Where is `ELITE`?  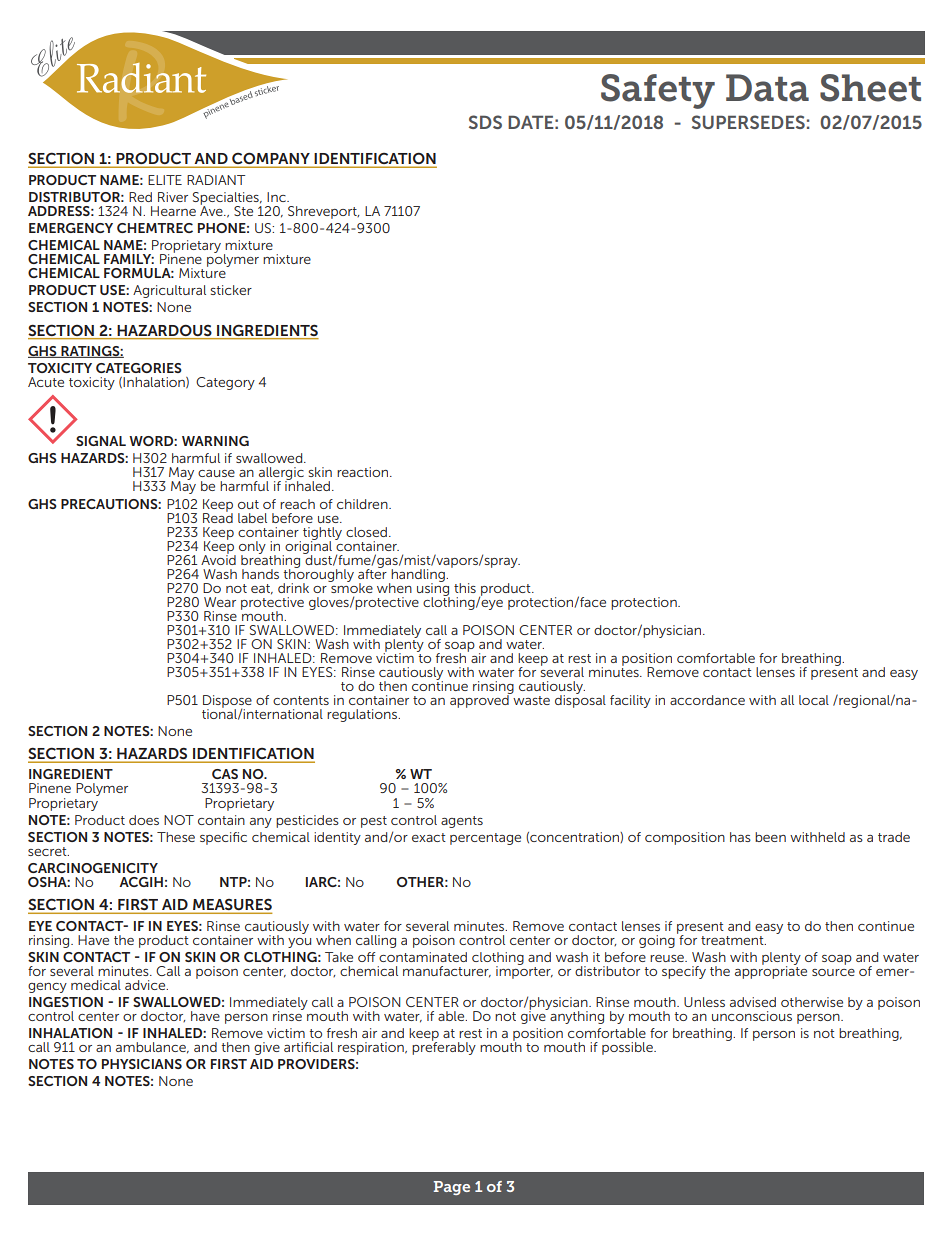
ELITE is located at coordinates (165, 180).
